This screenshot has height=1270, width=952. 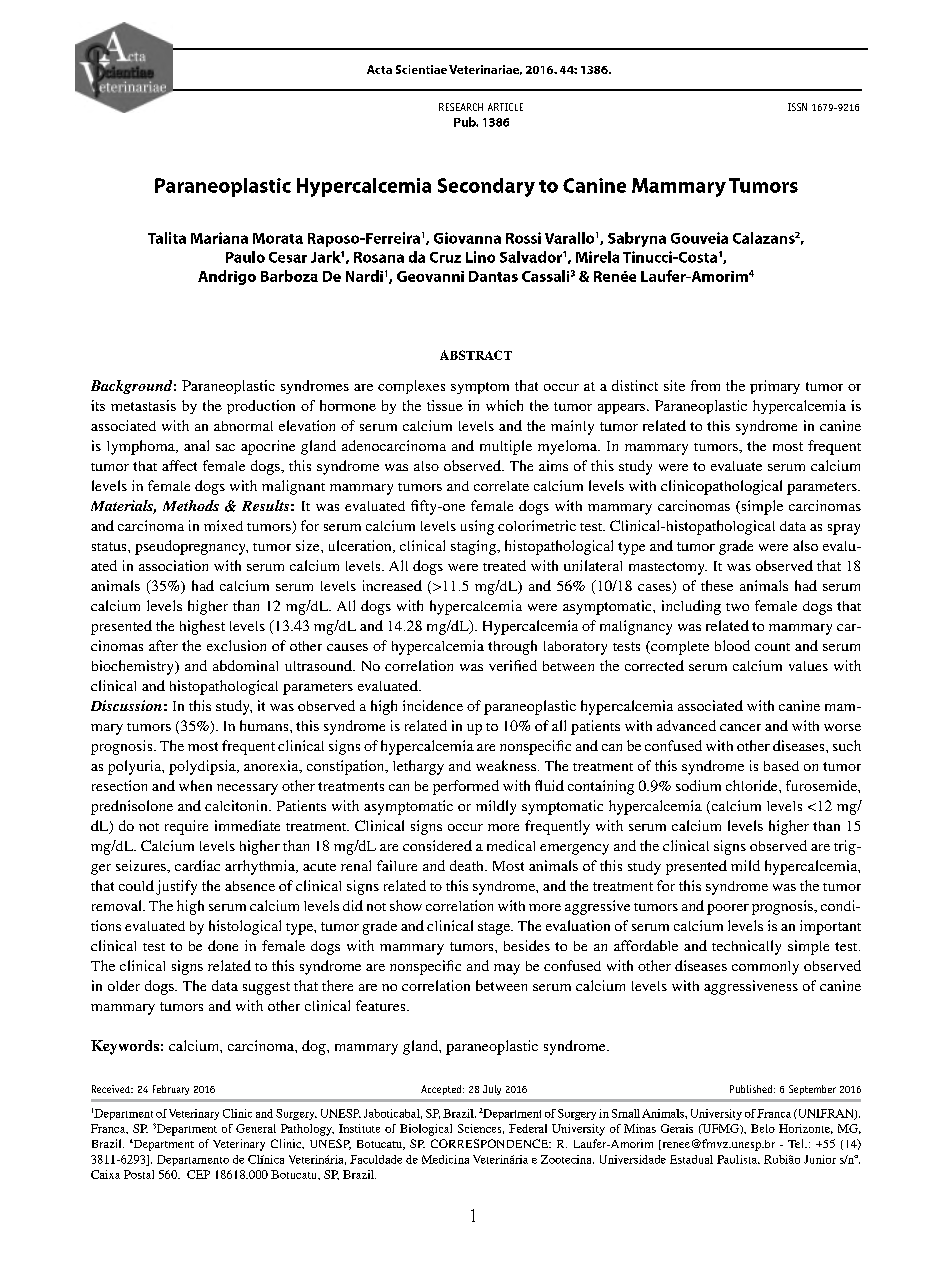 I want to click on Departamento, so click(x=193, y=1160).
